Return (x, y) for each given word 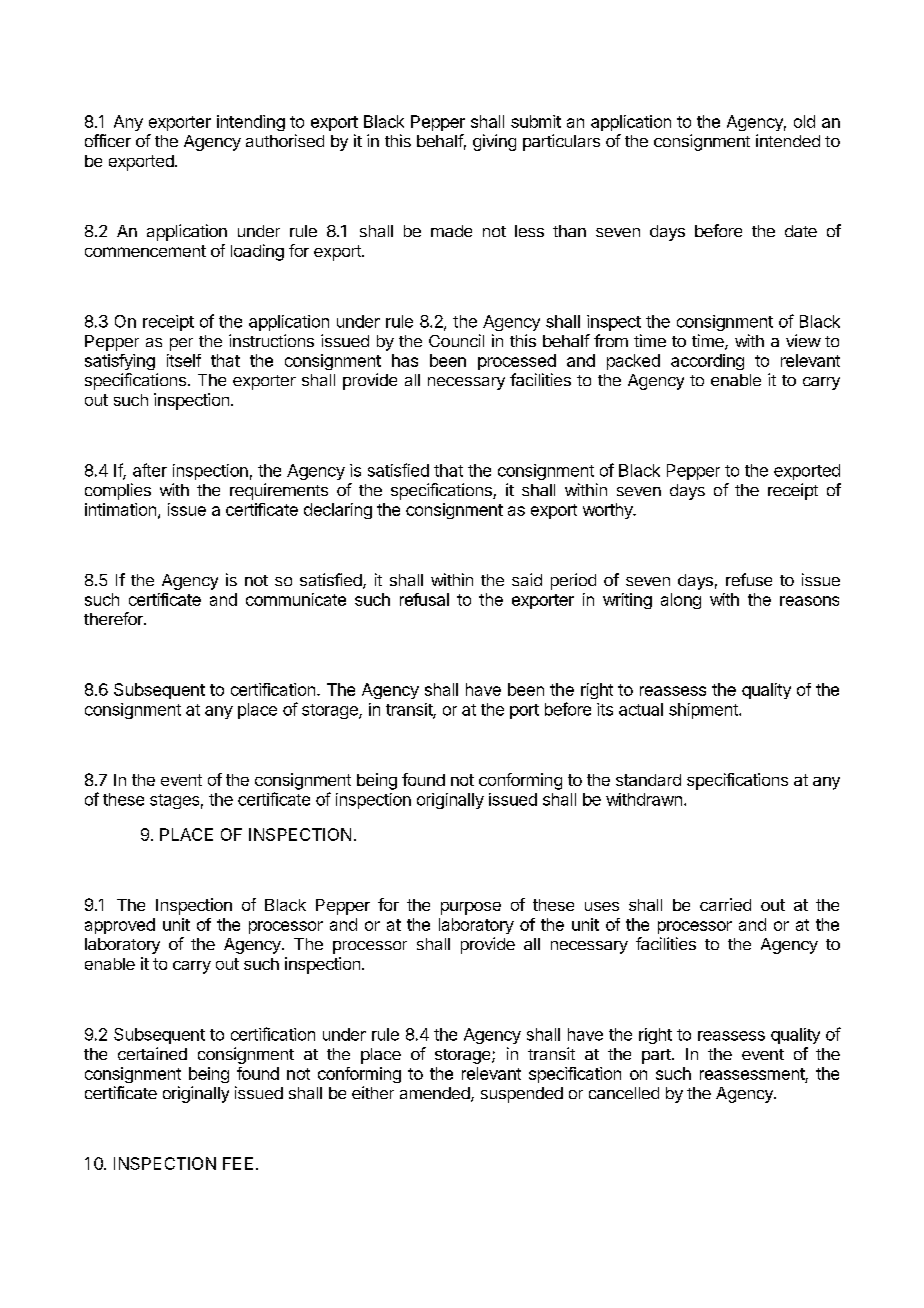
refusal (424, 599)
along (681, 601)
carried (725, 904)
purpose (471, 908)
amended (435, 1093)
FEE (238, 1163)
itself (184, 360)
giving (494, 142)
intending (251, 123)
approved (120, 926)
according (707, 362)
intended (788, 140)
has (405, 360)
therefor (114, 618)
